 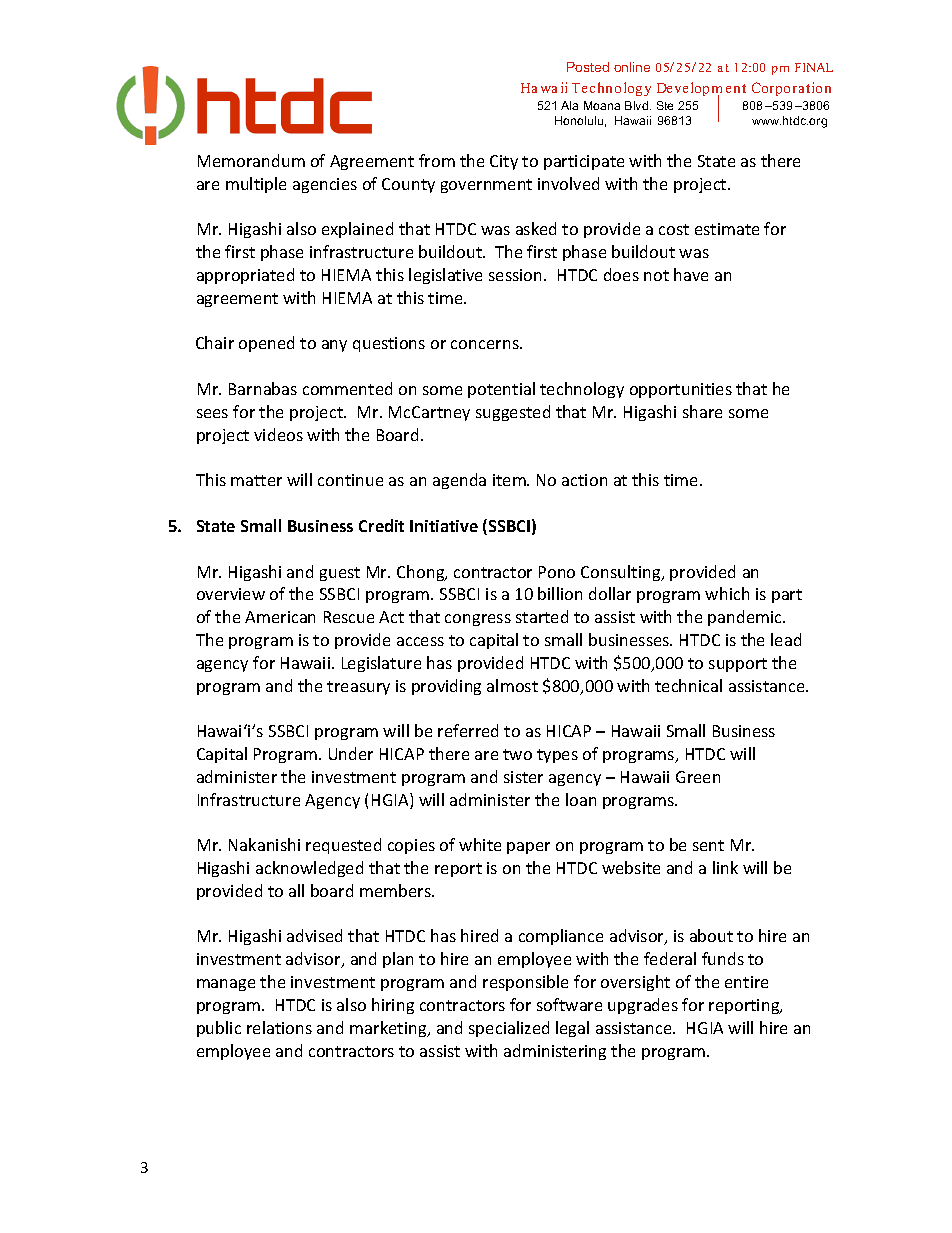 I want to click on Memorandum, so click(x=251, y=160).
